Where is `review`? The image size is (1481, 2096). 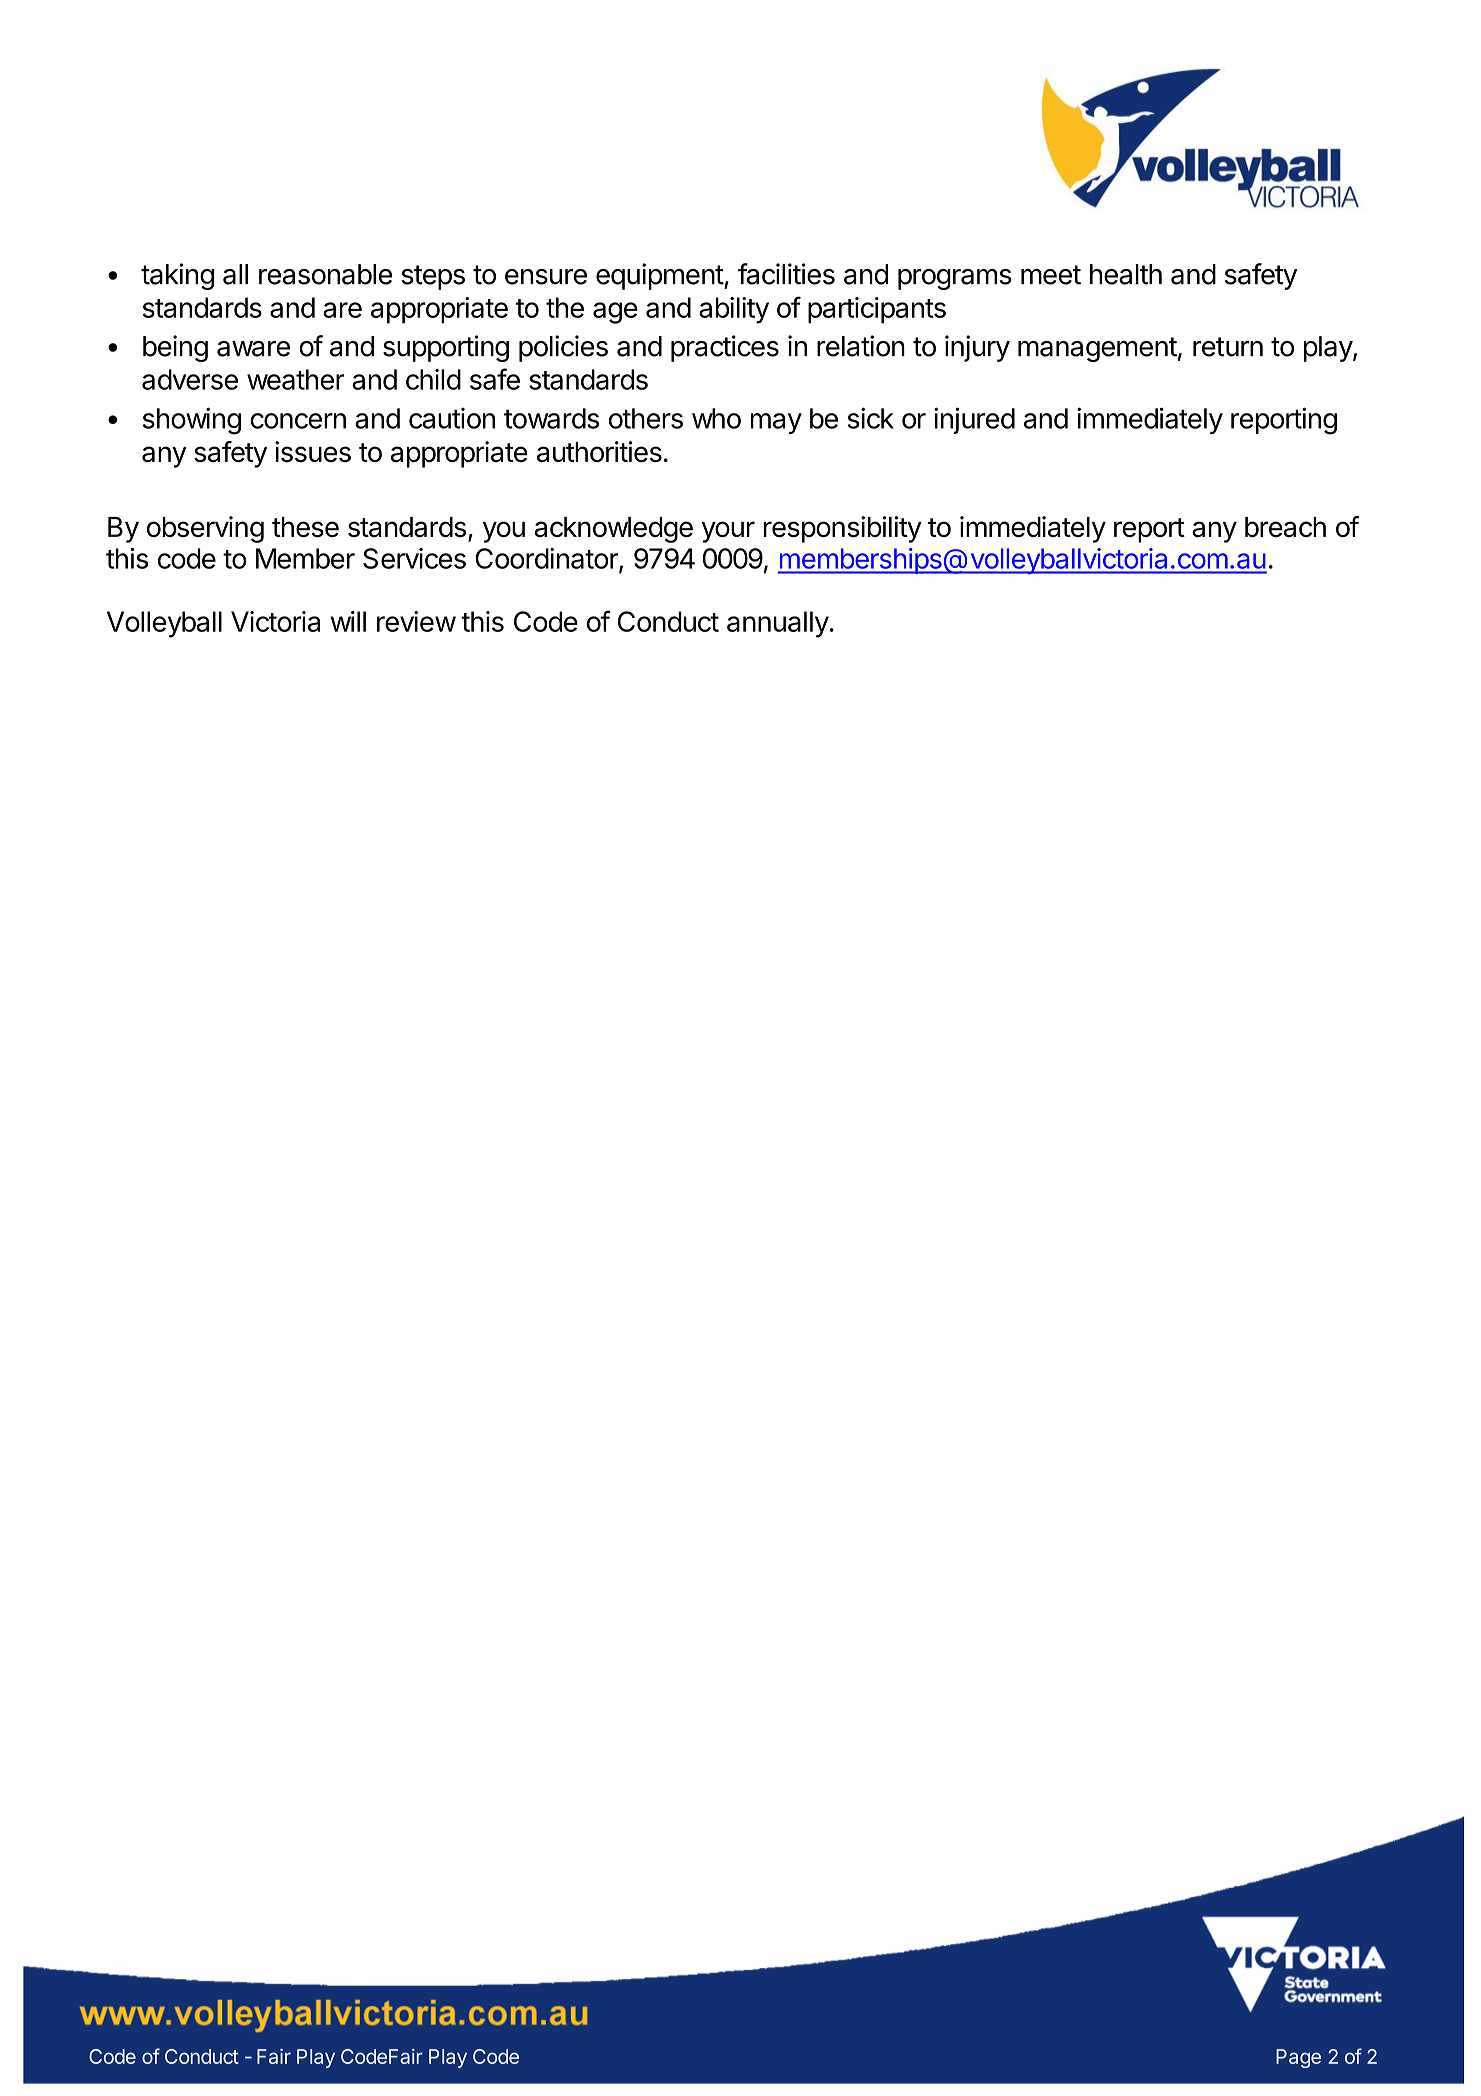 review is located at coordinates (416, 621).
